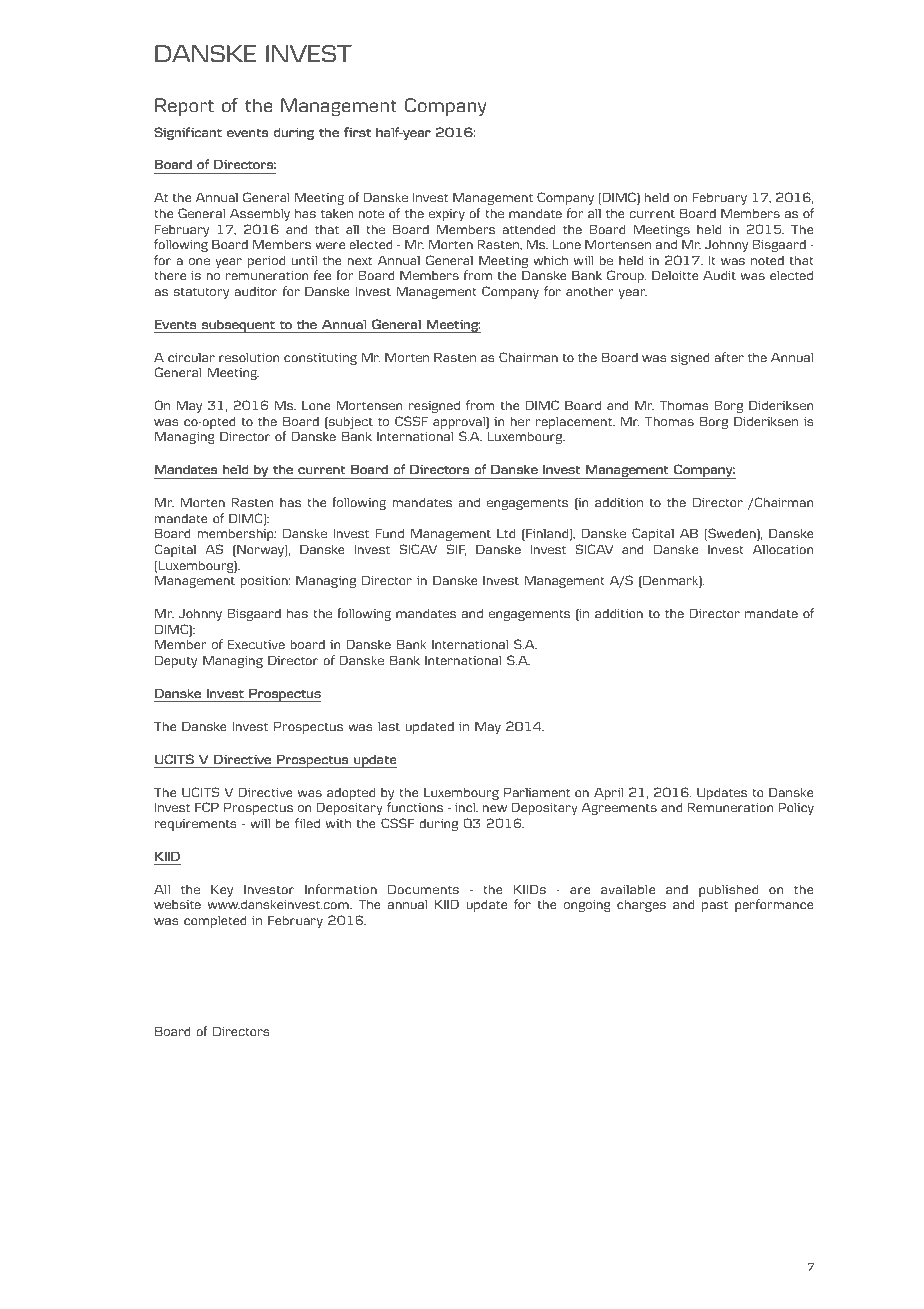  What do you see at coordinates (357, 132) in the image?
I see `first` at bounding box center [357, 132].
